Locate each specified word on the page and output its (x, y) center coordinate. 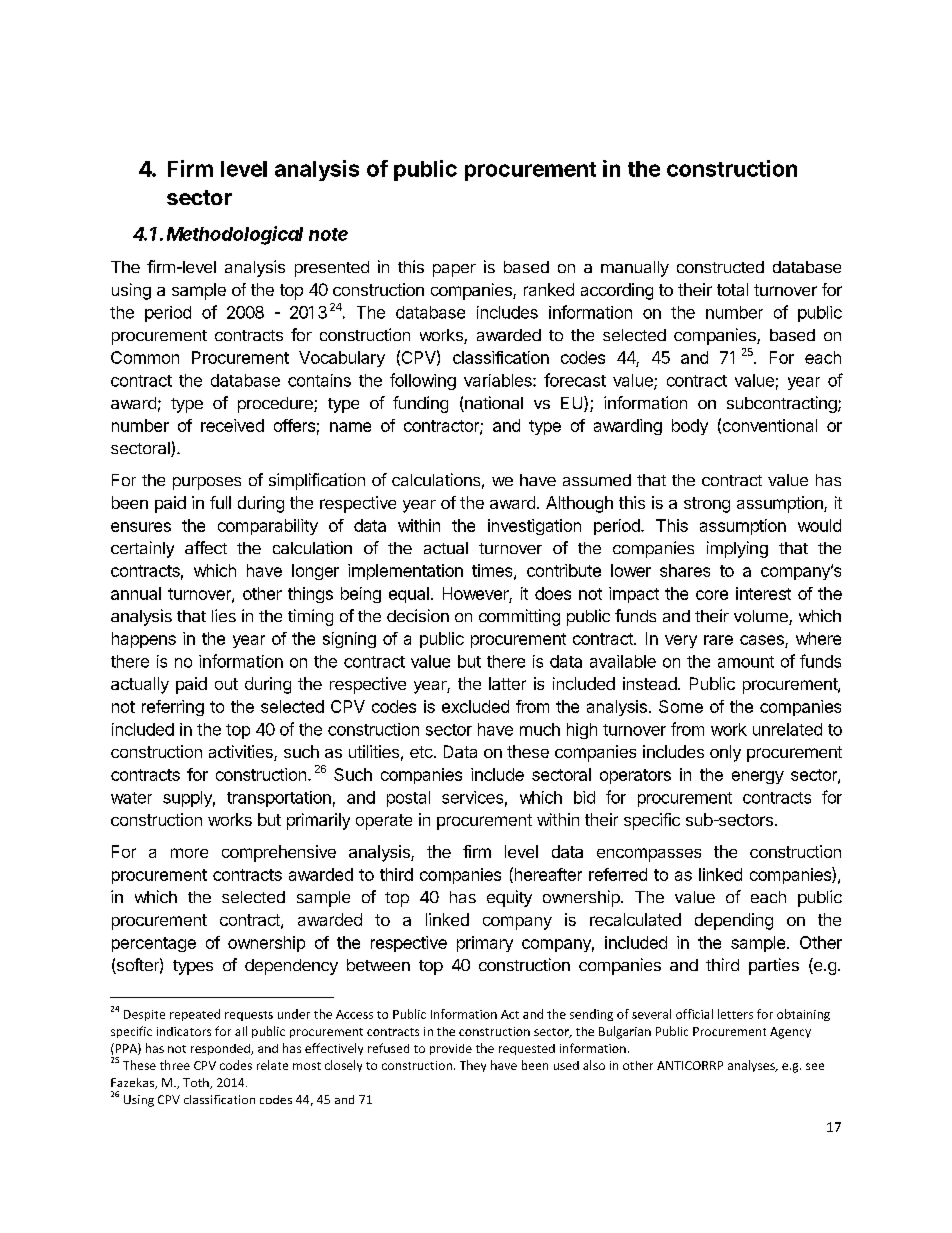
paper (454, 270)
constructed (720, 267)
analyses (752, 1066)
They (473, 1066)
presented (332, 269)
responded (221, 1049)
